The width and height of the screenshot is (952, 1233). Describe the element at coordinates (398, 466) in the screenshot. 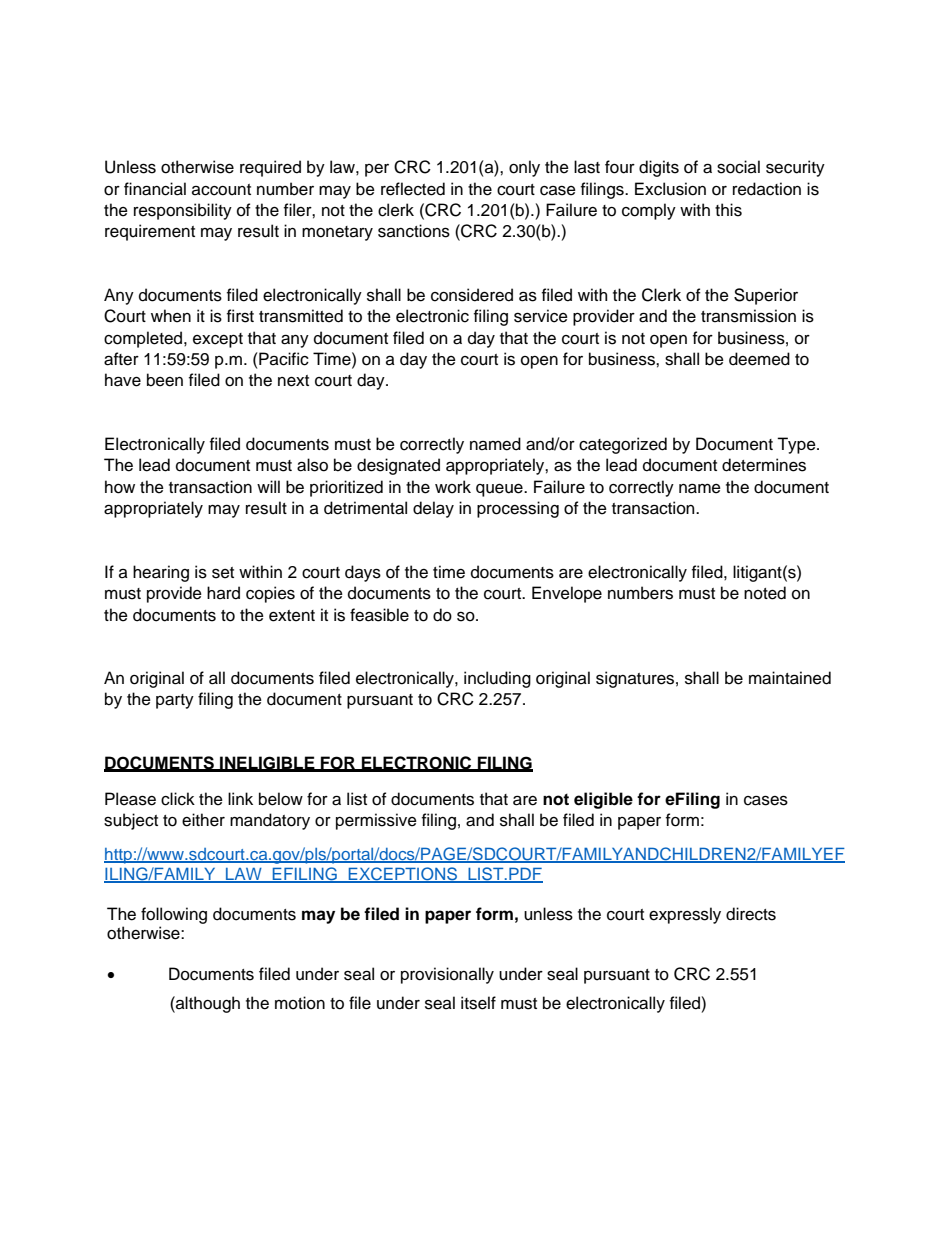

I see `designated` at that location.
